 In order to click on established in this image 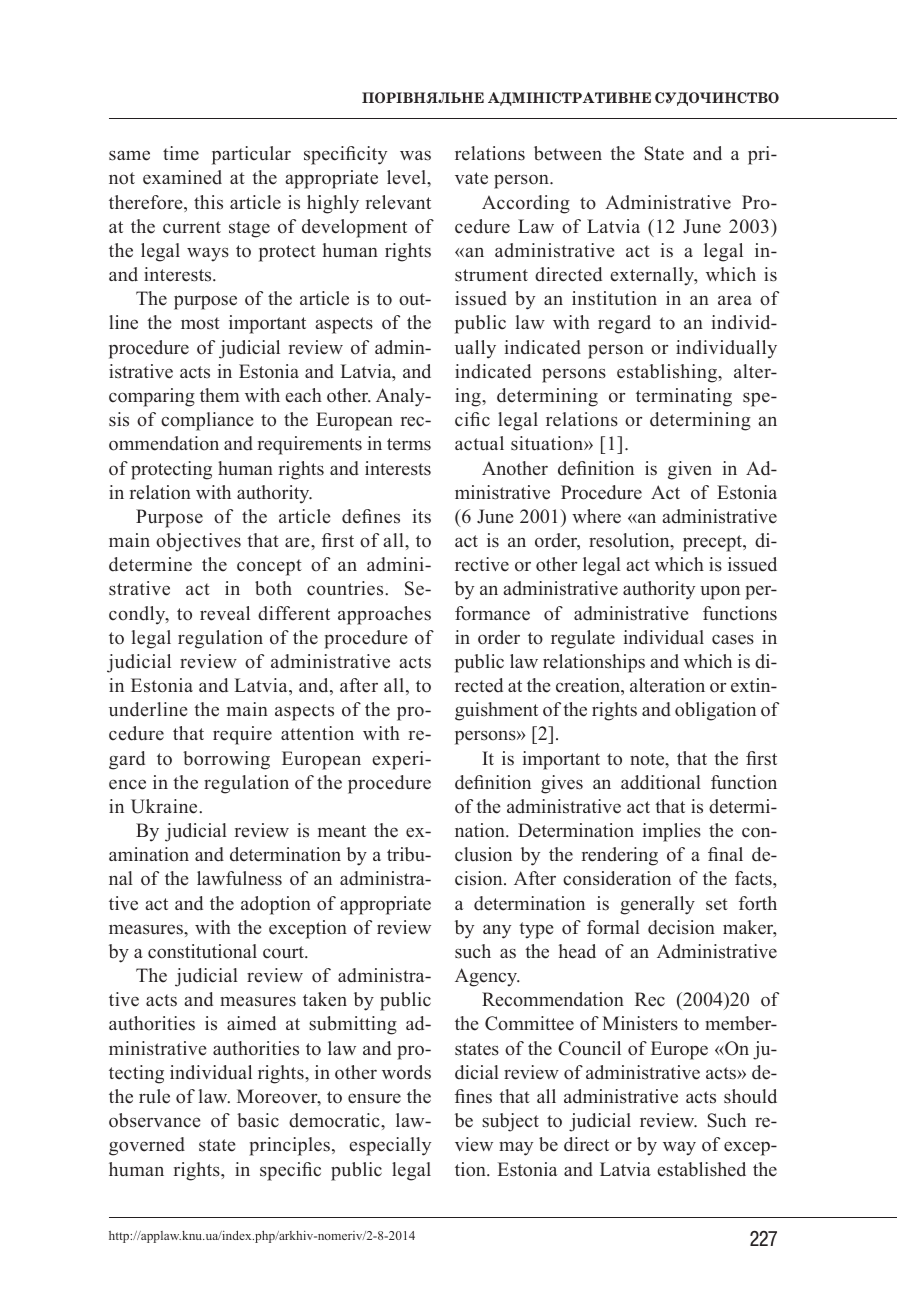, I will do `click(701, 1169)`.
